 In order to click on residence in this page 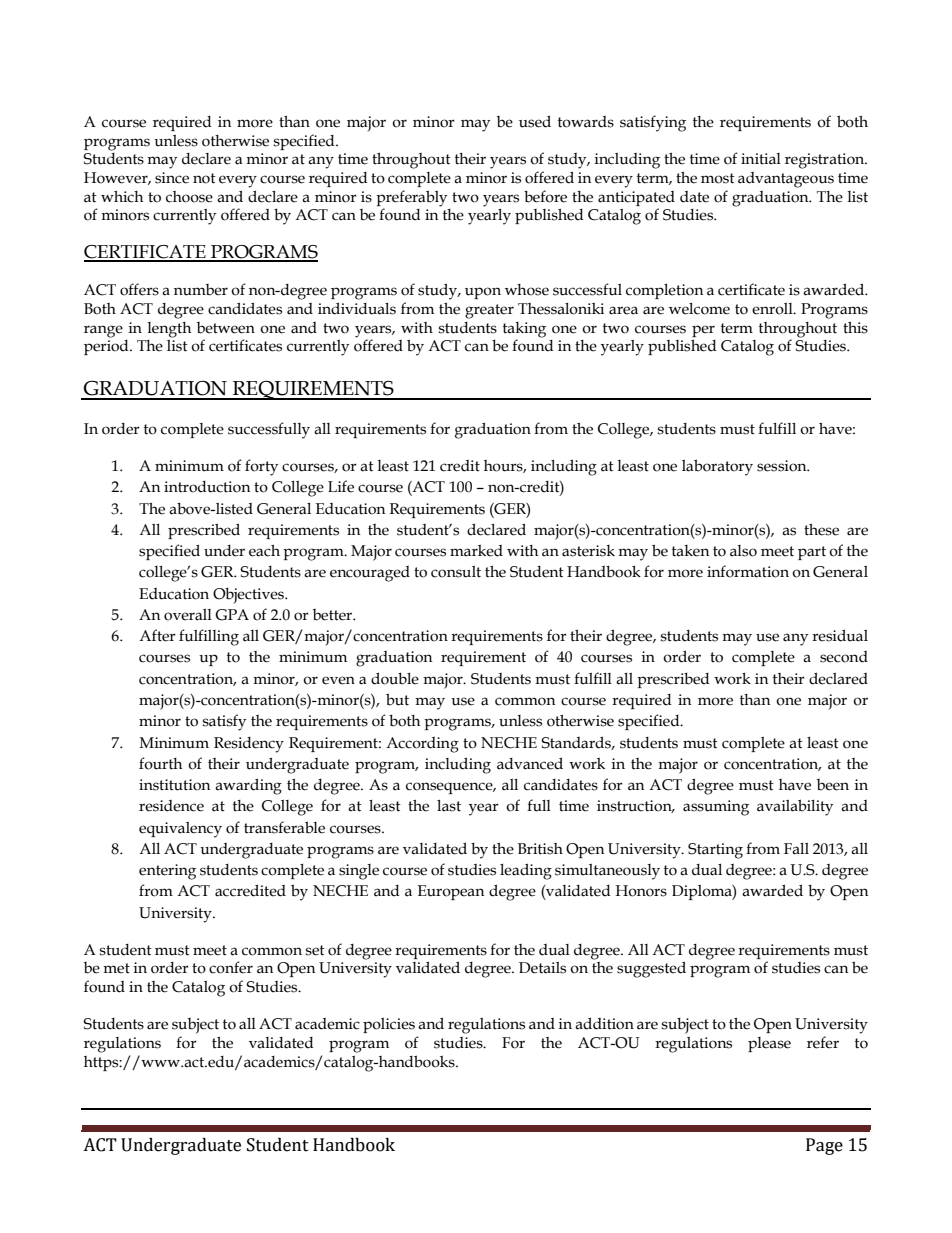, I will do `click(171, 806)`.
